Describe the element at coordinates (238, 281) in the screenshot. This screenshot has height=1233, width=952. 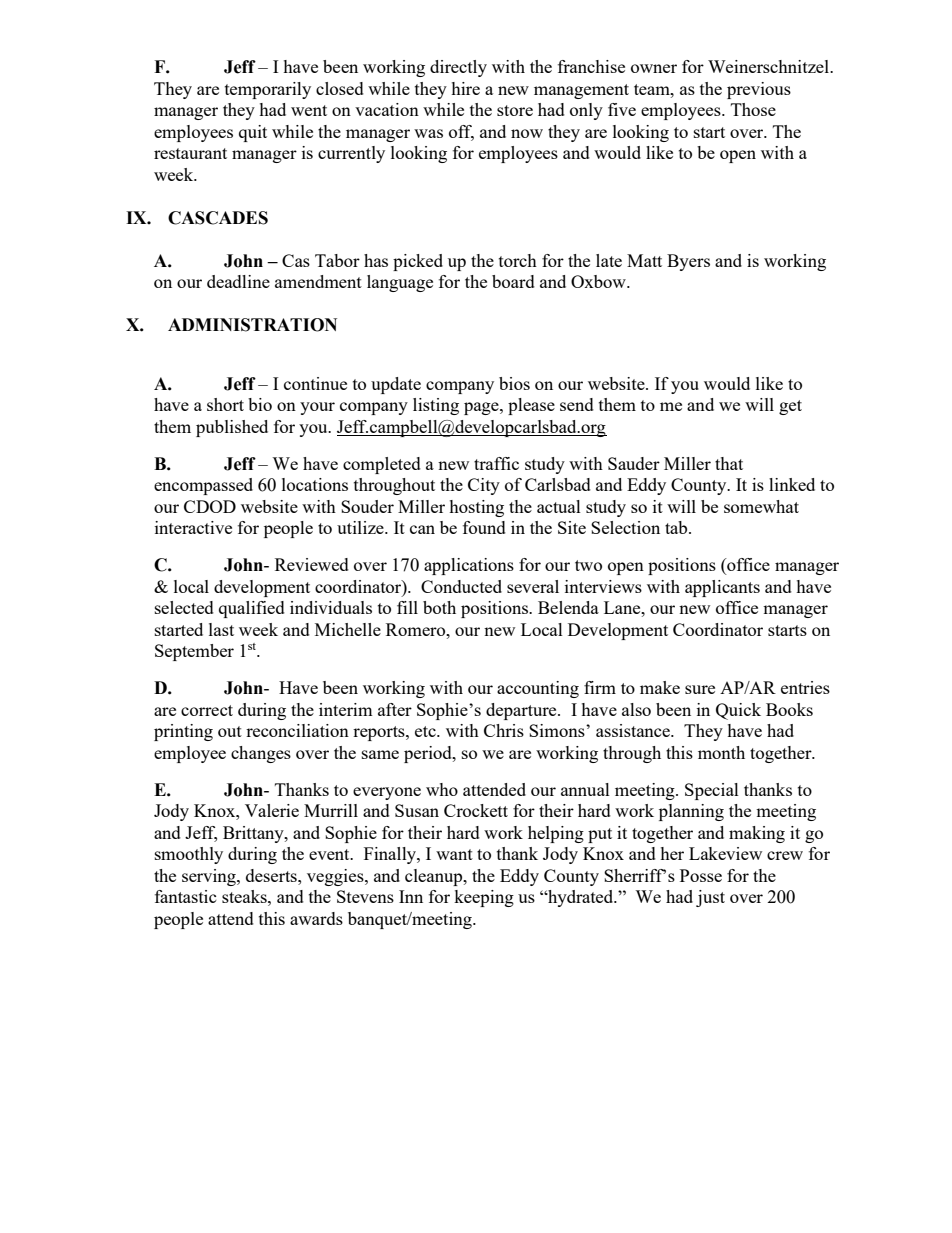
I see `deadline` at that location.
